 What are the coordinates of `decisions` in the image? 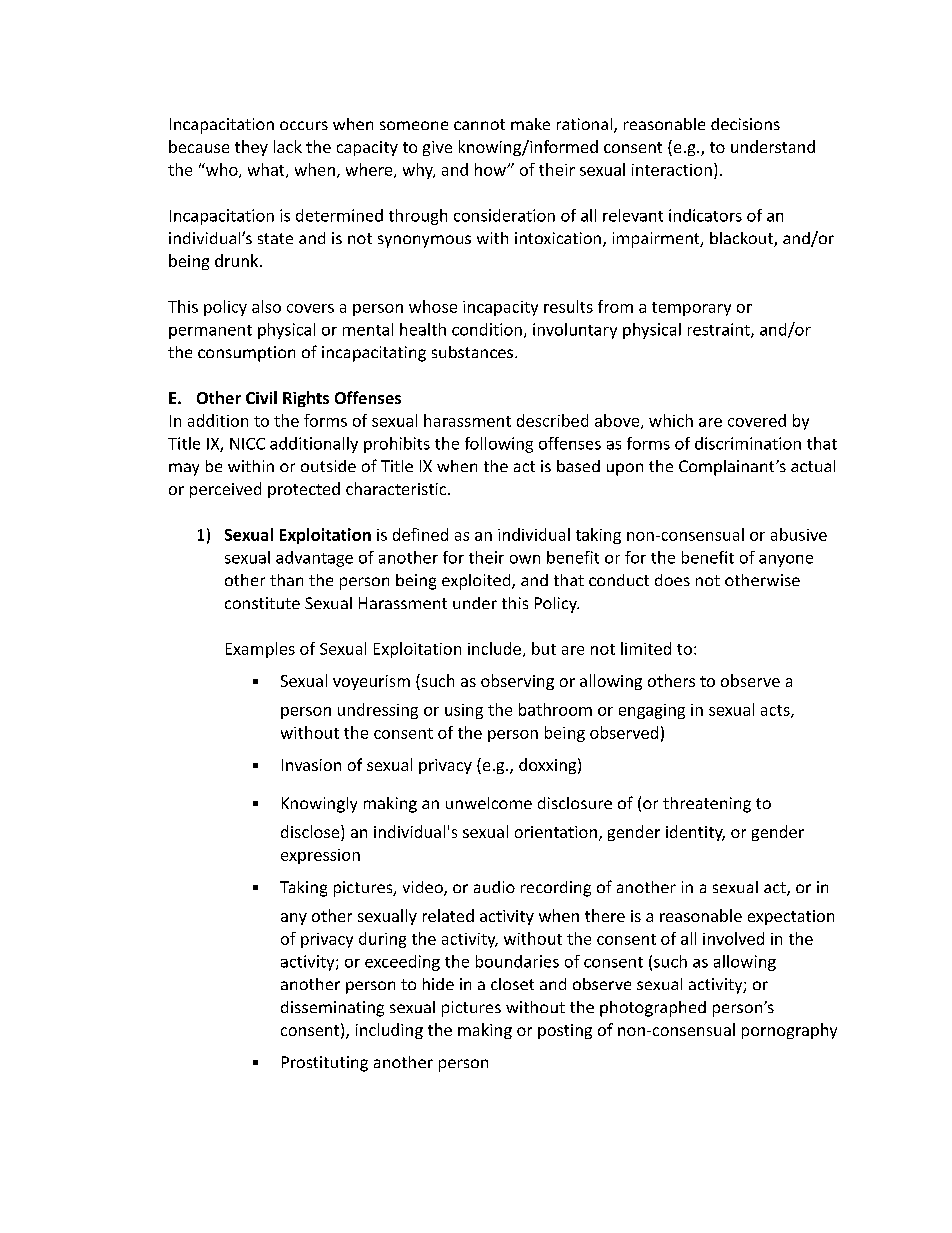 It's located at (745, 124).
